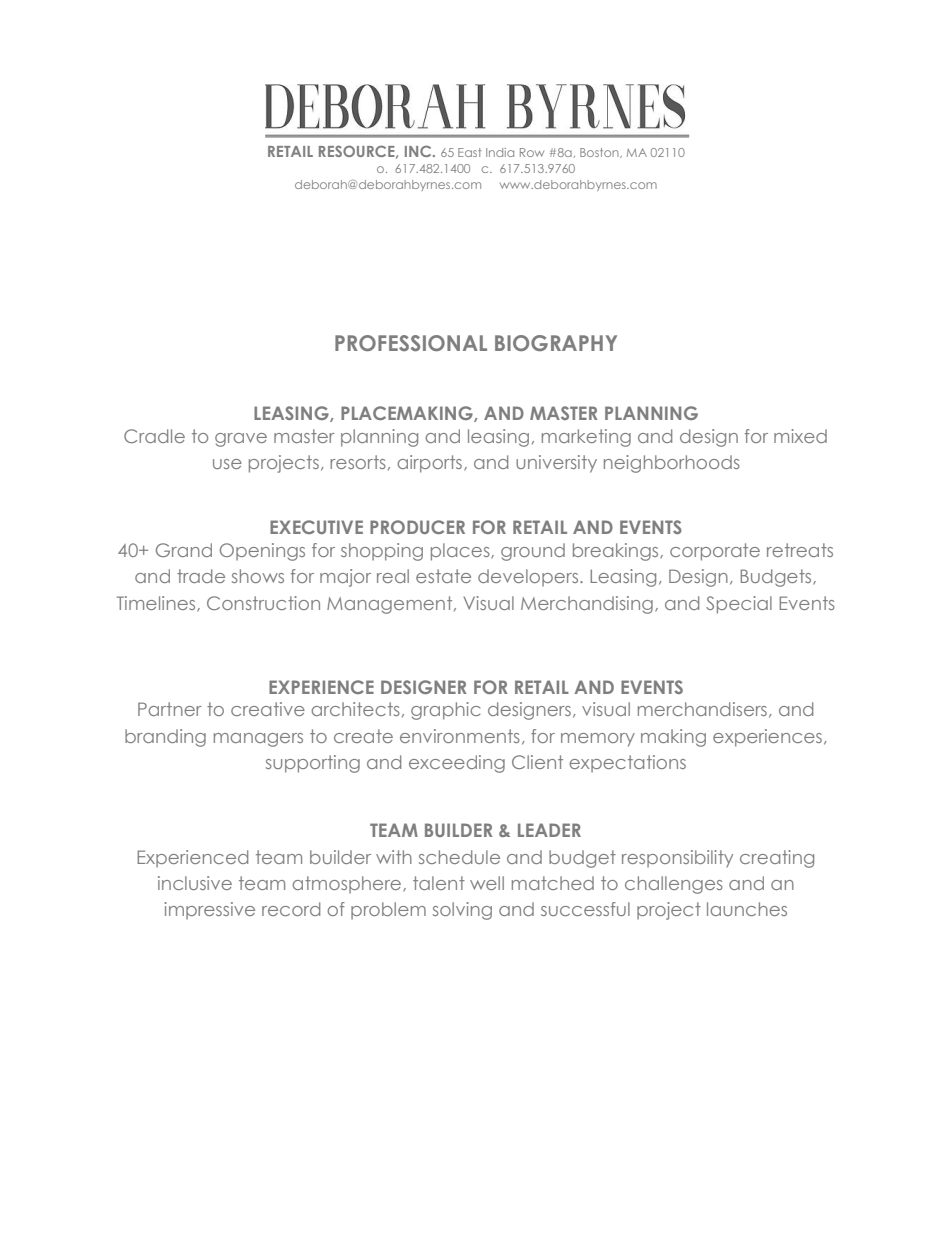  What do you see at coordinates (747, 909) in the document?
I see `launches` at bounding box center [747, 909].
